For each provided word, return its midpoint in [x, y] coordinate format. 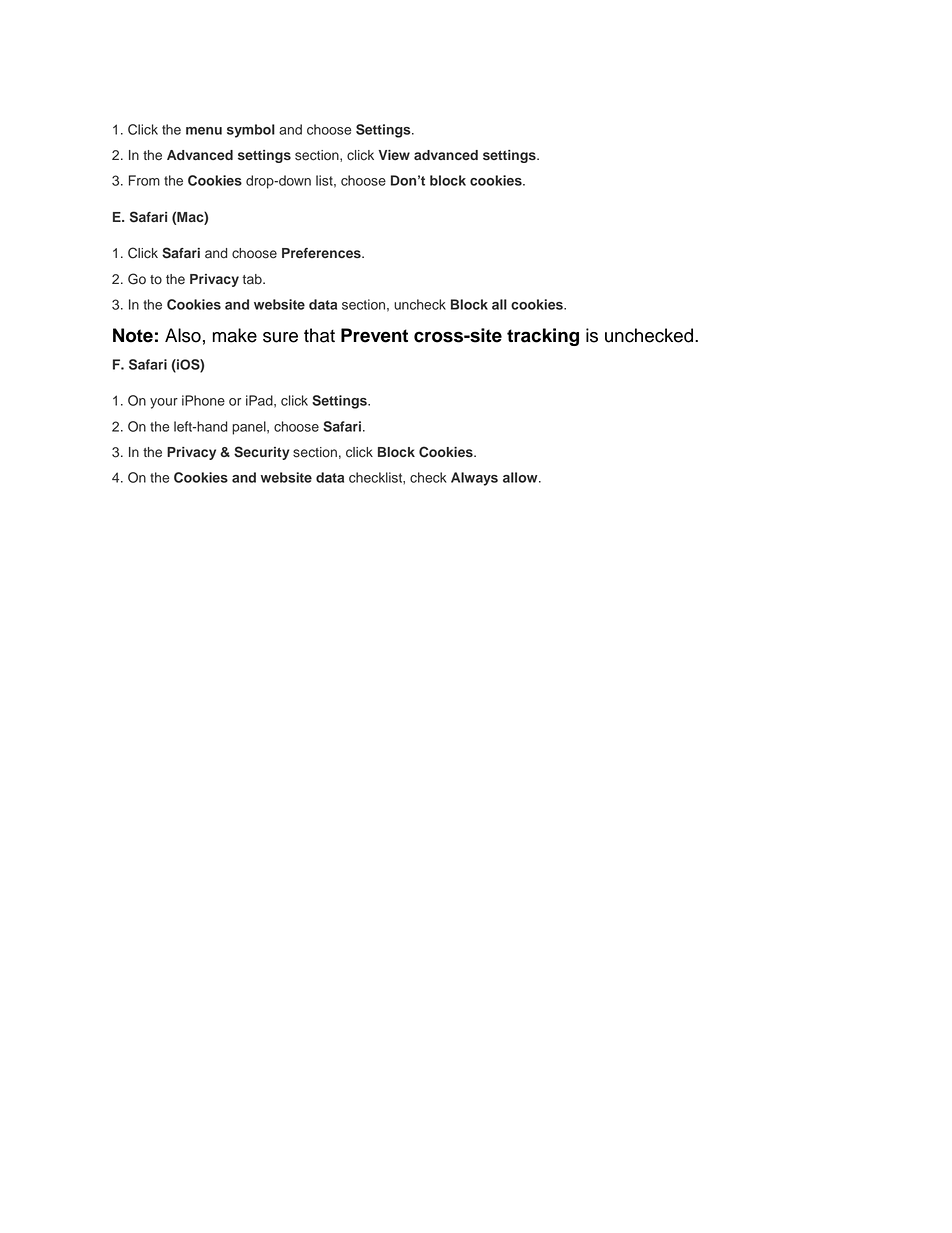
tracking [543, 337]
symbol [251, 131]
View [394, 155]
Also [183, 335]
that [319, 335]
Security [262, 453]
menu [204, 131]
